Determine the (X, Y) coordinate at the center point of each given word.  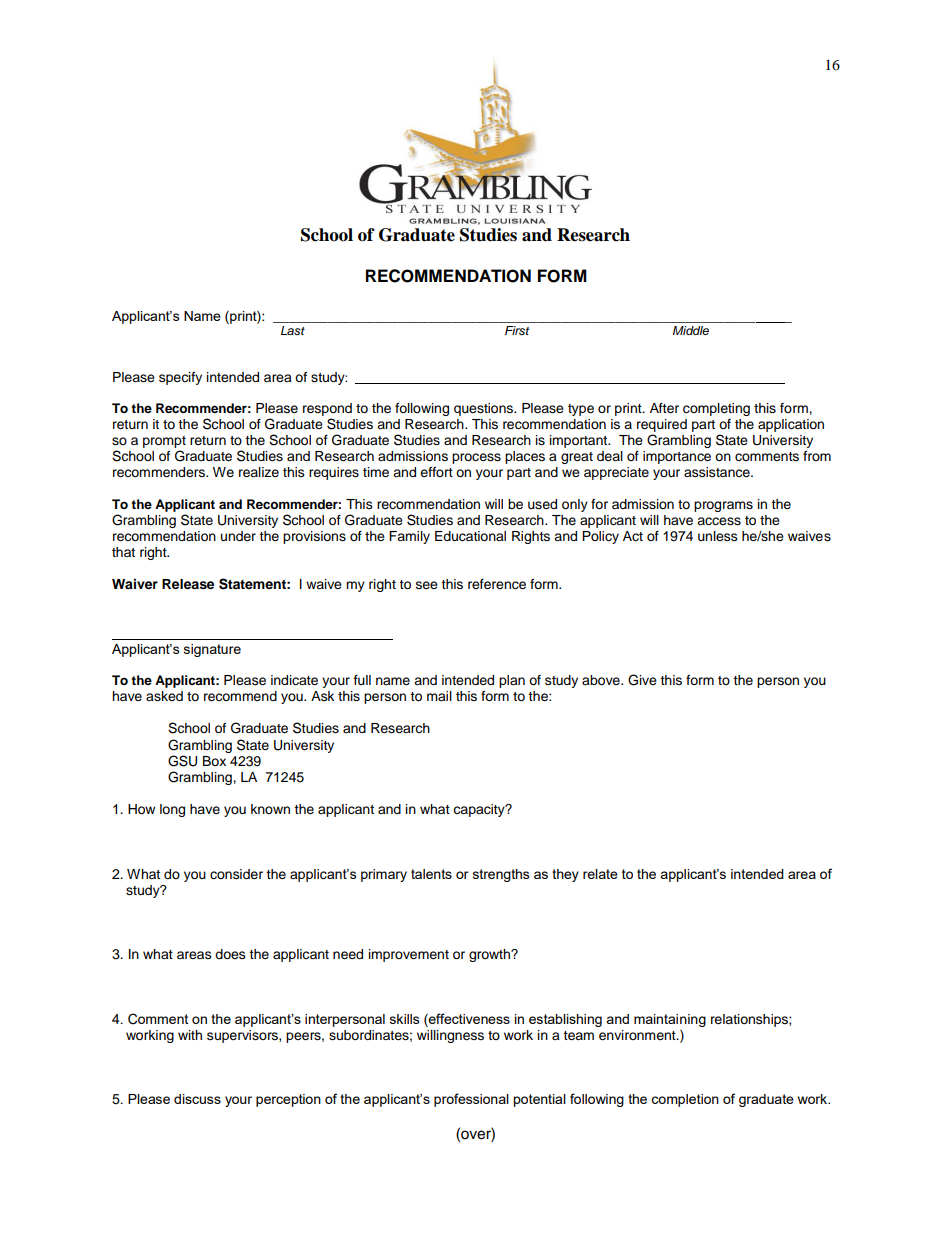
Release (188, 584)
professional (471, 1100)
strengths (501, 875)
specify (180, 378)
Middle (691, 330)
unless (718, 536)
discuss (197, 1099)
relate (600, 874)
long (172, 810)
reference (497, 584)
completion (685, 1100)
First (517, 330)
